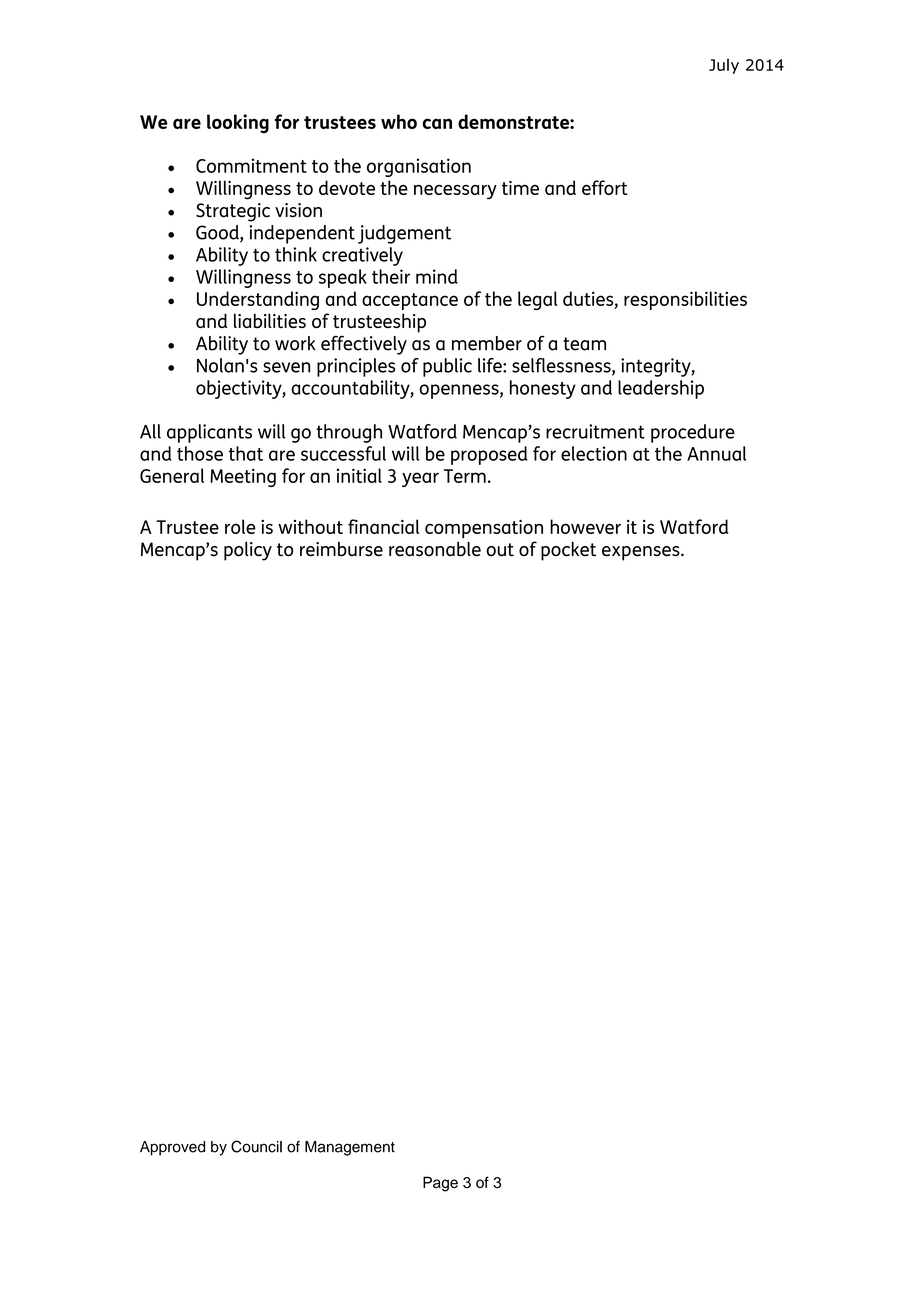  What do you see at coordinates (435, 549) in the screenshot?
I see `reasonable` at bounding box center [435, 549].
